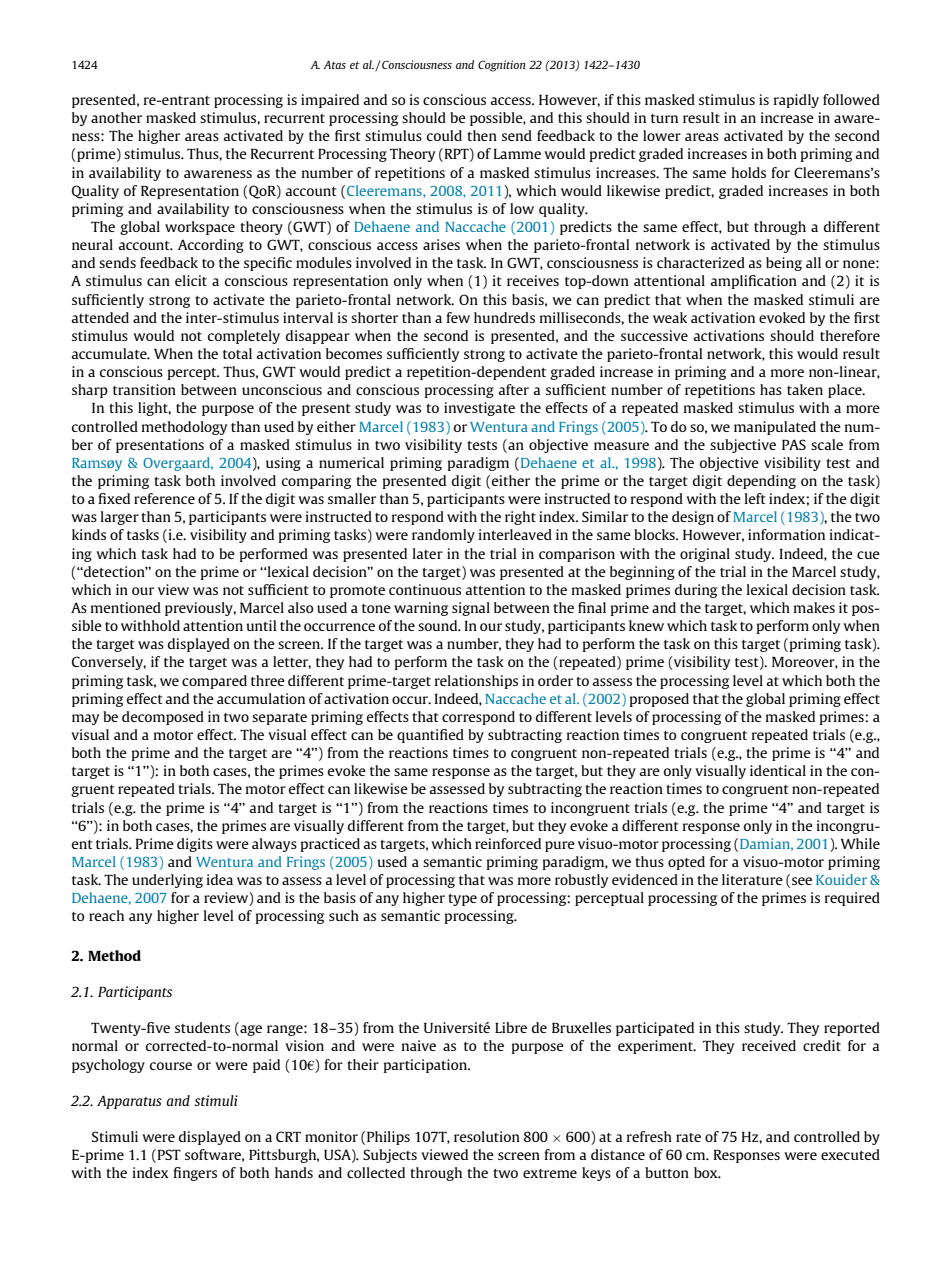 This image has width=944, height=1288. Describe the element at coordinates (814, 607) in the image. I see `makes` at that location.
